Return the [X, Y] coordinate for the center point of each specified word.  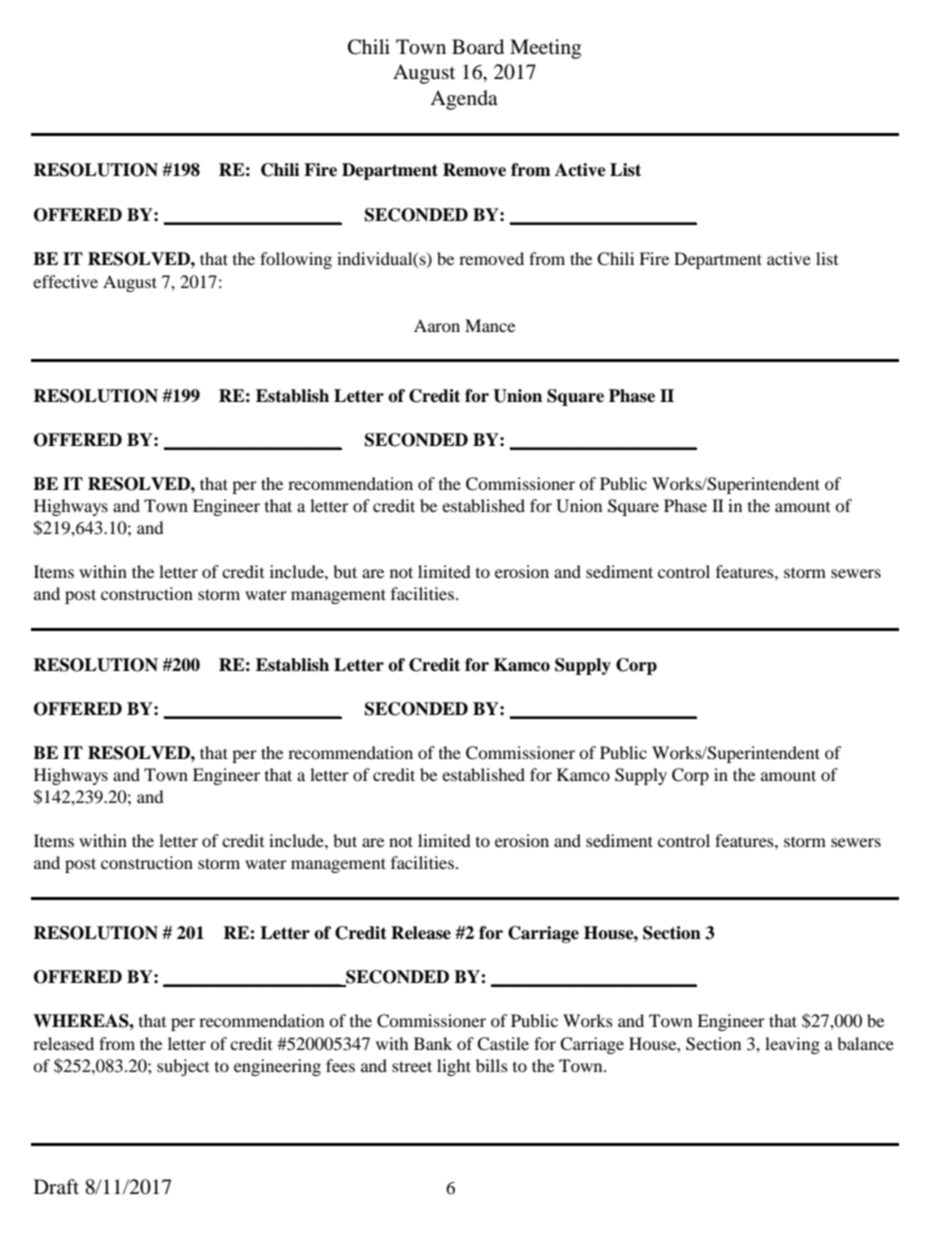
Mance [490, 325]
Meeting [545, 49]
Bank [433, 1043]
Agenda [464, 100]
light [454, 1067]
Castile [503, 1044]
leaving [792, 1045]
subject [183, 1067]
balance [865, 1043]
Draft [56, 1186]
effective [65, 281]
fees [340, 1065]
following [296, 260]
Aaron [437, 325]
